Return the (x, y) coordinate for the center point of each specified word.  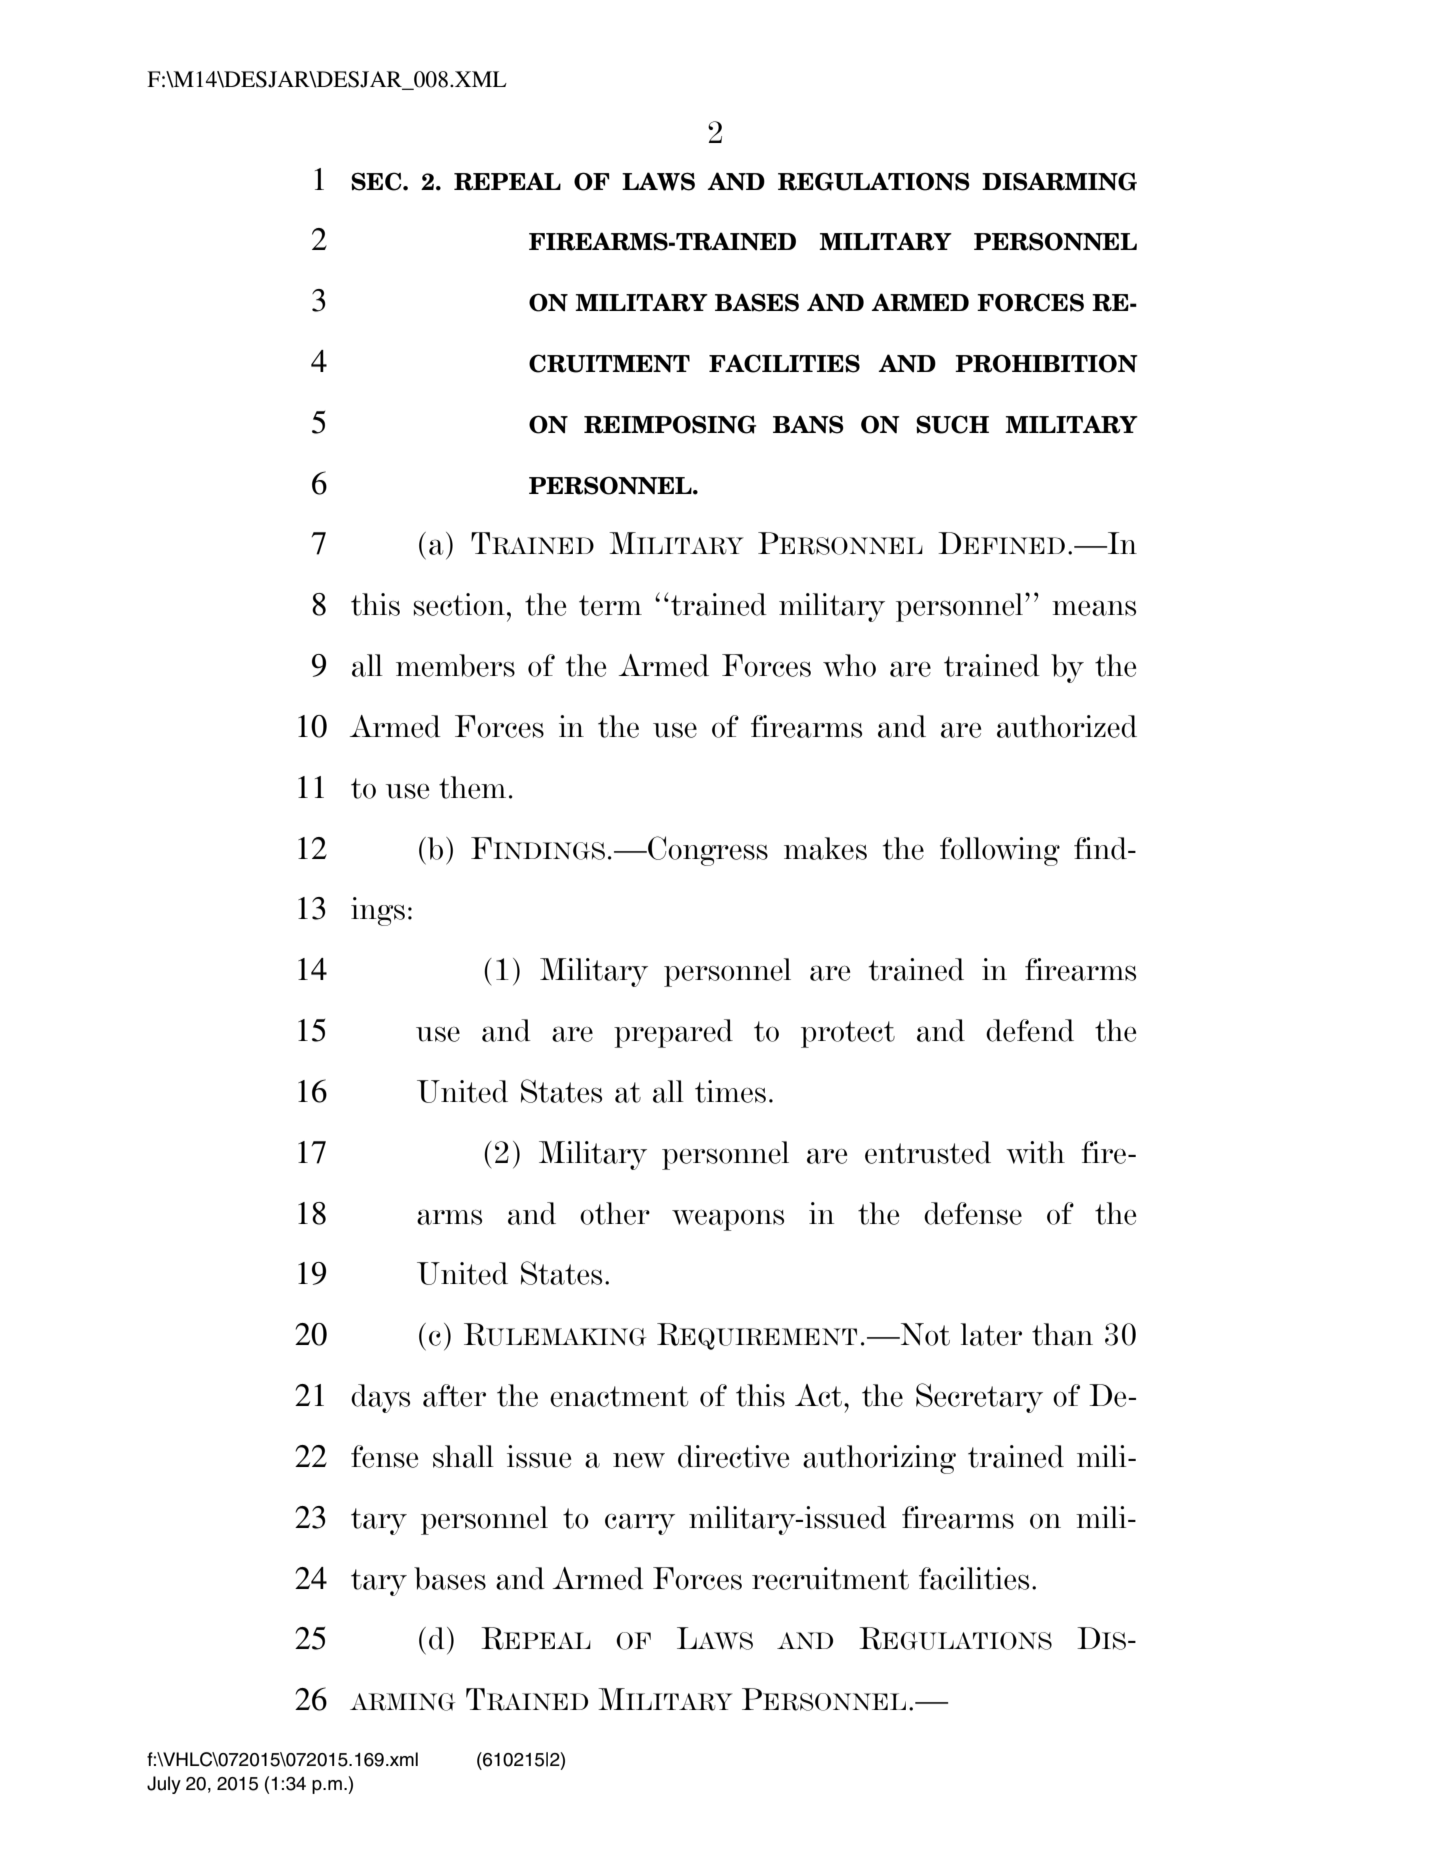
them (472, 787)
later (991, 1334)
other (615, 1213)
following (1000, 851)
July (164, 1785)
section (459, 604)
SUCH (952, 424)
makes (825, 848)
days (380, 1398)
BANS (808, 424)
